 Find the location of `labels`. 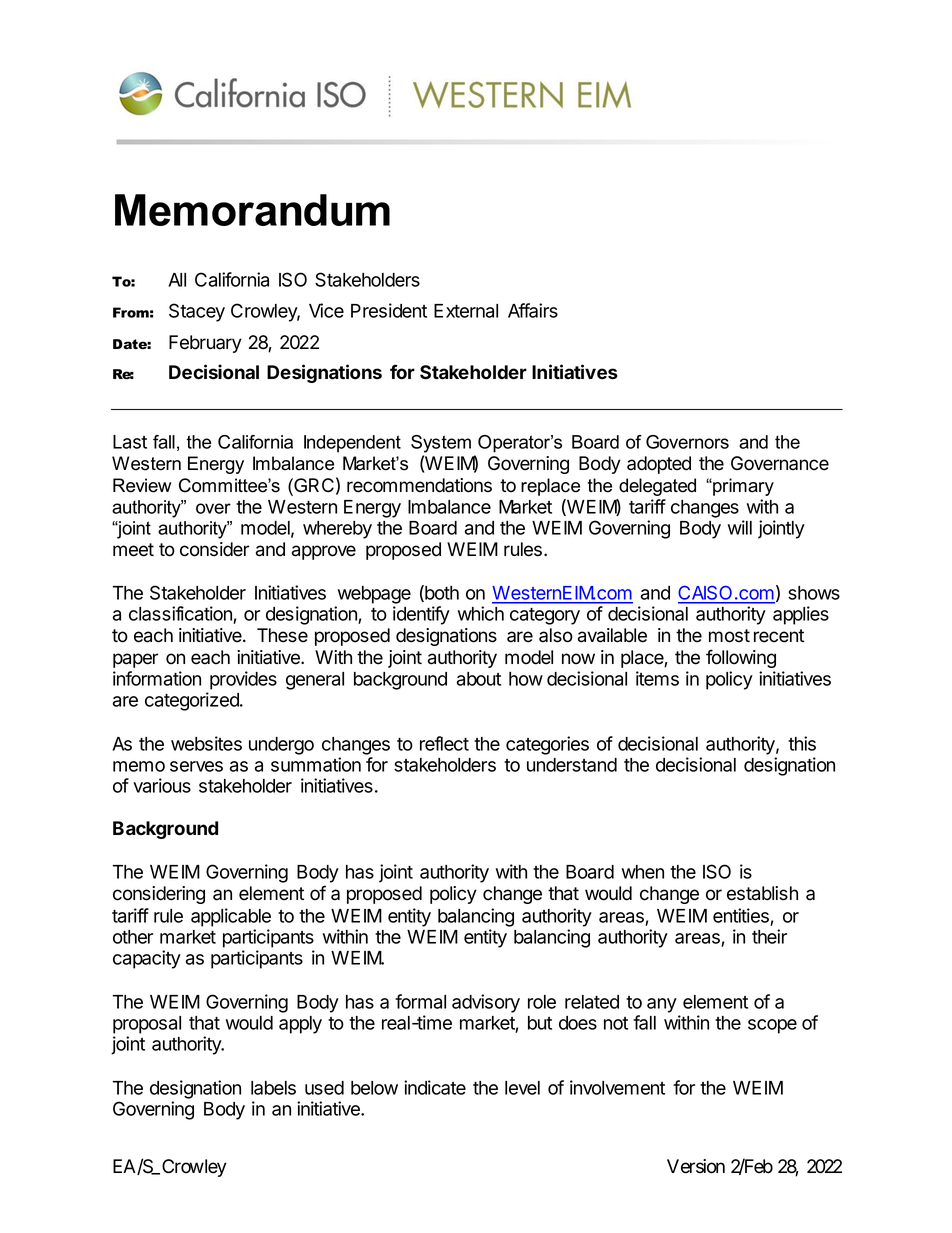

labels is located at coordinates (273, 1088).
